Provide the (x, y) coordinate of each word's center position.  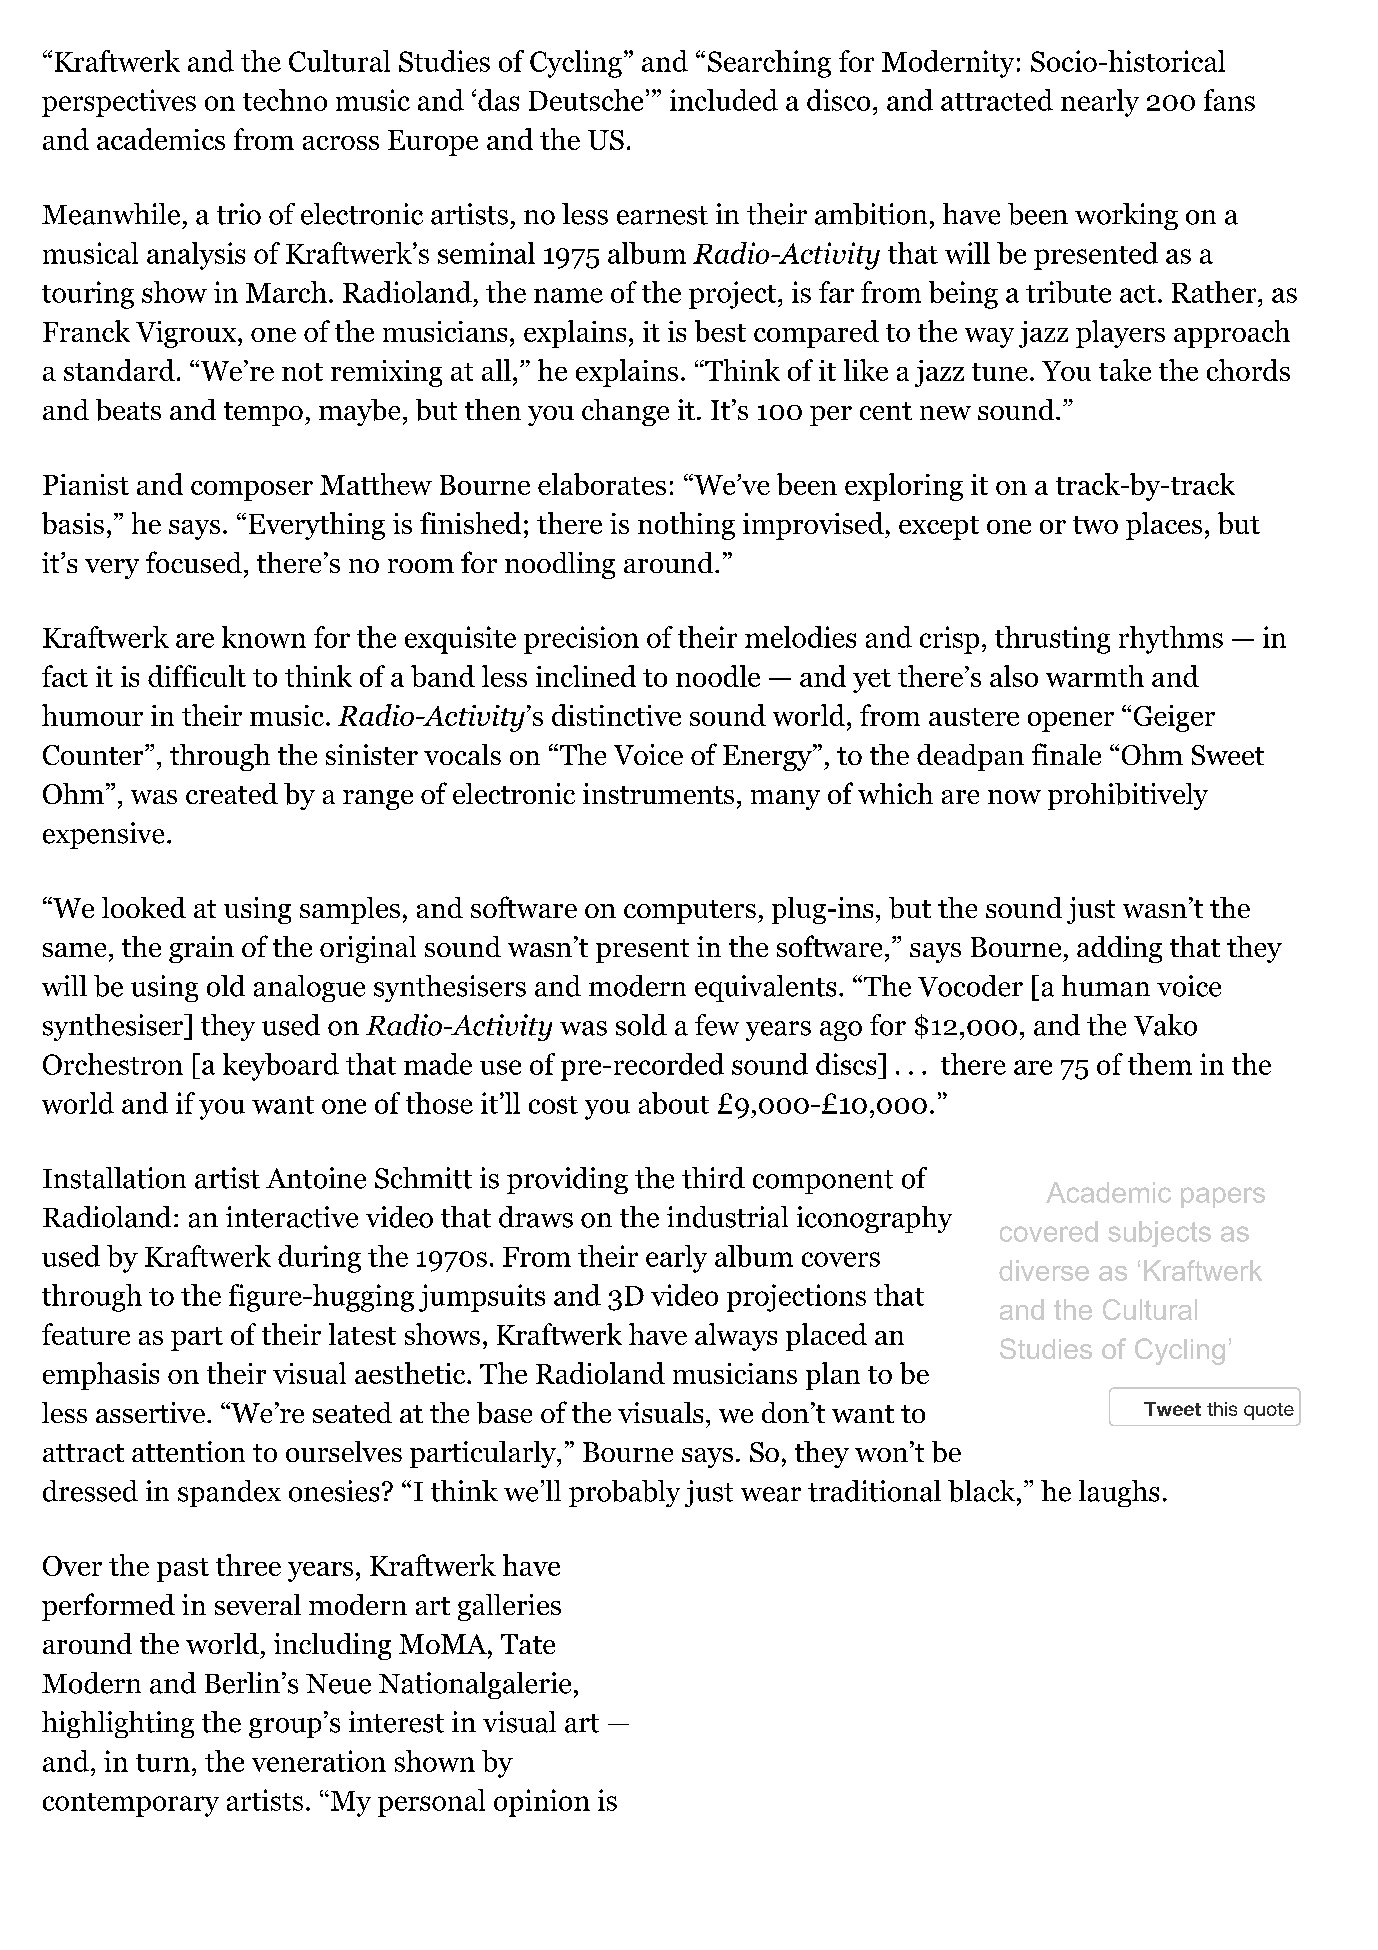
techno (285, 100)
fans (1229, 100)
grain (201, 949)
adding (1119, 949)
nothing (686, 526)
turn (163, 1763)
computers (690, 912)
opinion (542, 1803)
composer (252, 491)
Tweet (1172, 1409)
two (1095, 525)
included (724, 100)
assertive (150, 1412)
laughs (1119, 1493)
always (736, 1337)
